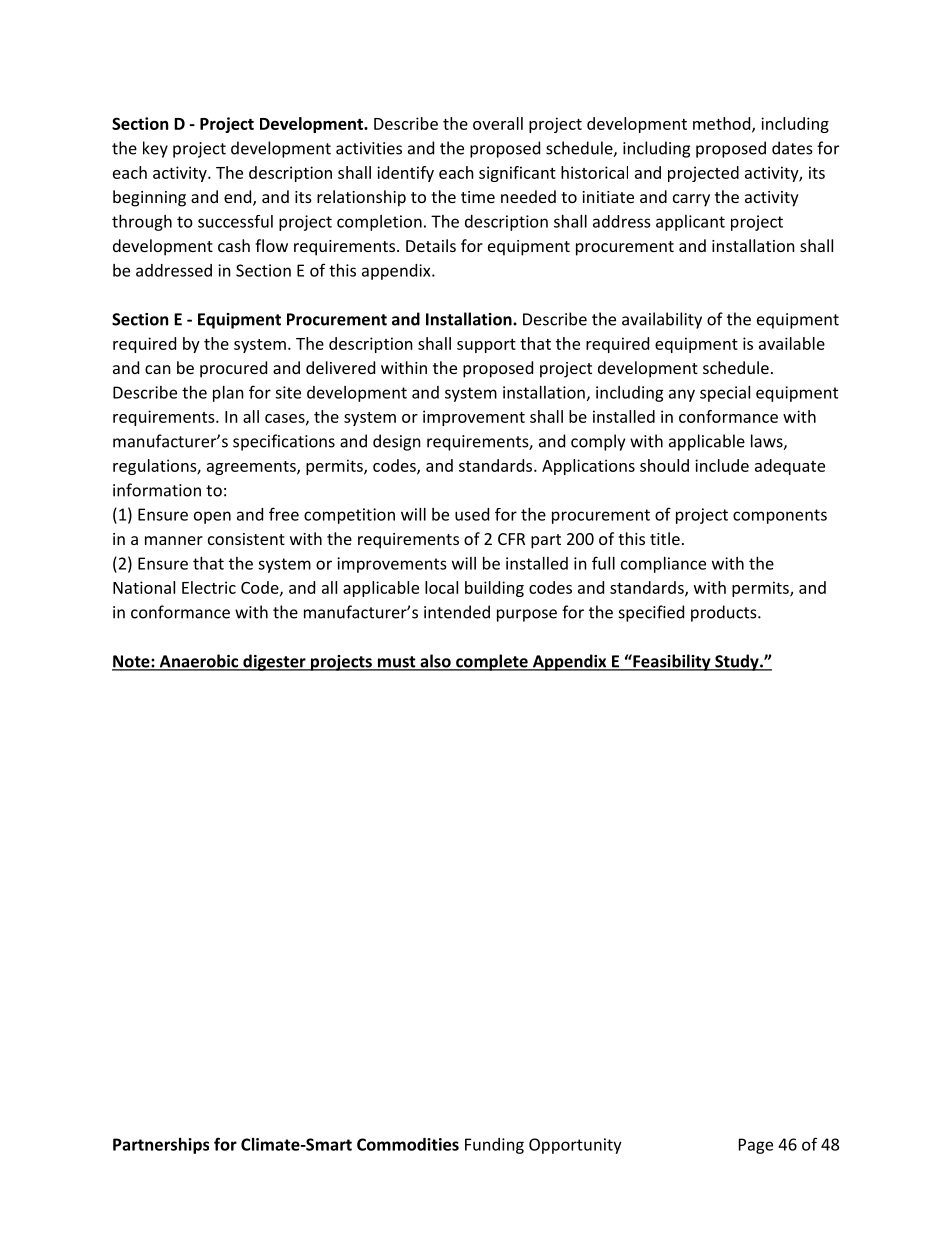  I want to click on products, so click(725, 613).
